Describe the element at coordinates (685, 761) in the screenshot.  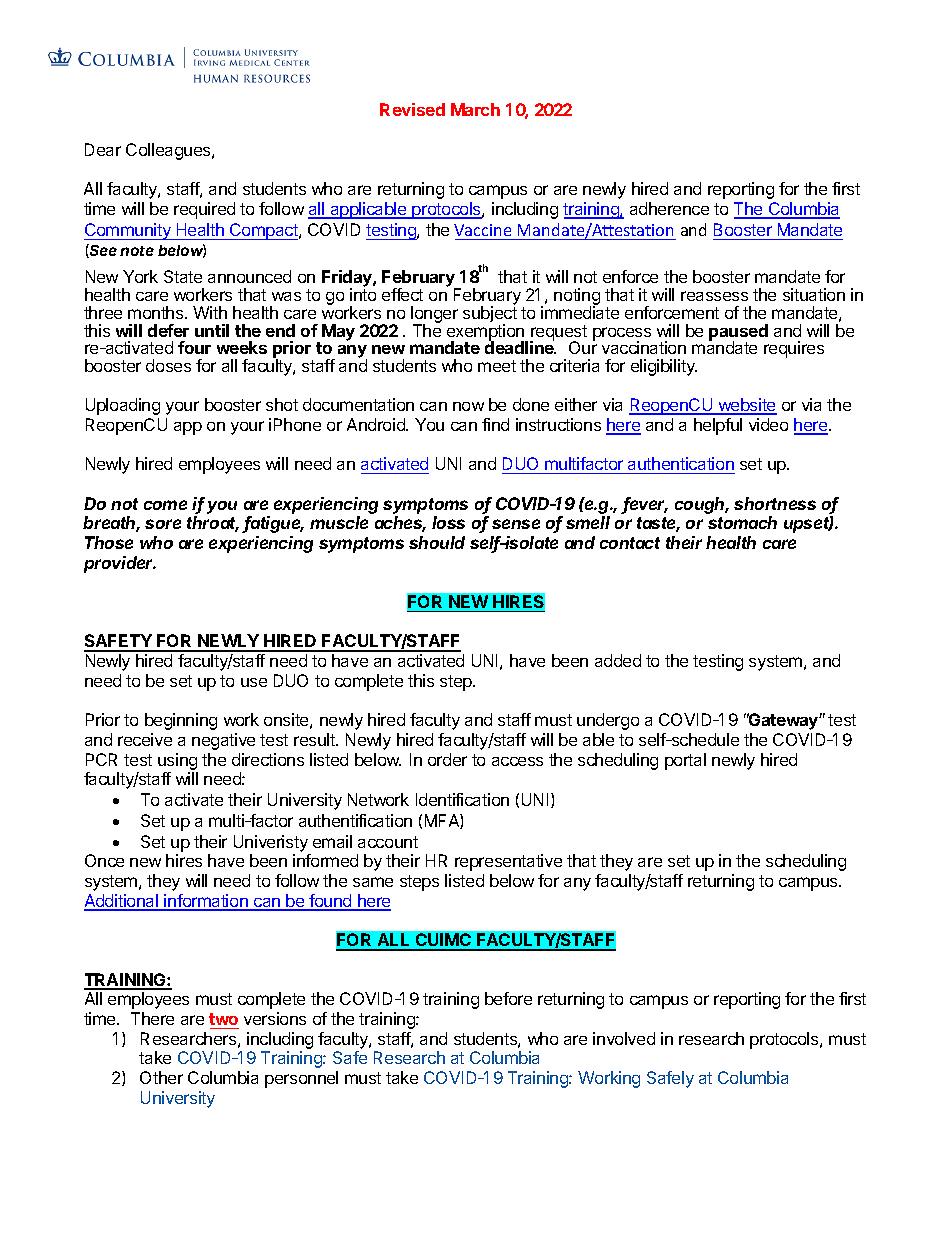
I see `portal` at that location.
